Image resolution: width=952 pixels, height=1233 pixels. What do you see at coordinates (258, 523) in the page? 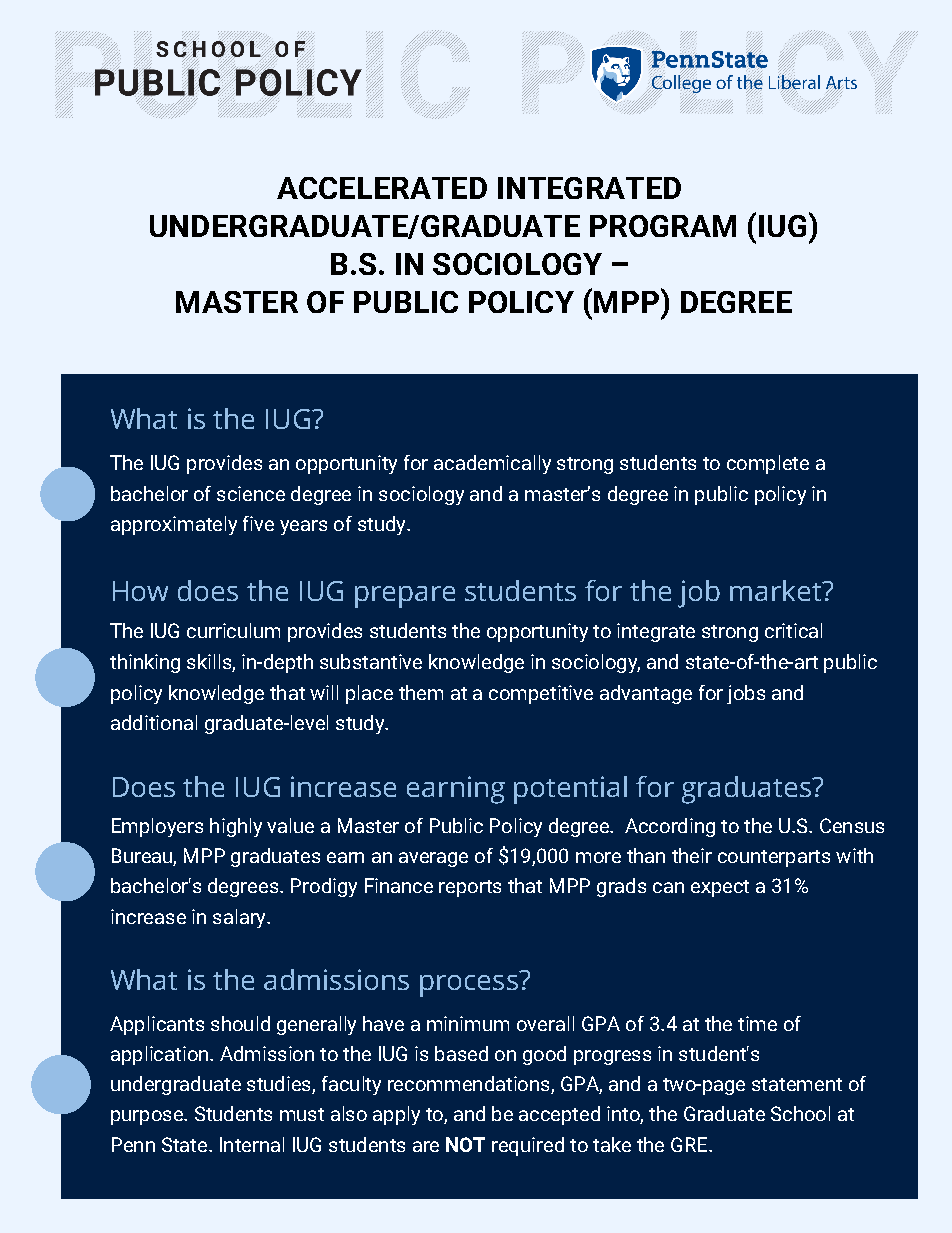
I see `five` at bounding box center [258, 523].
